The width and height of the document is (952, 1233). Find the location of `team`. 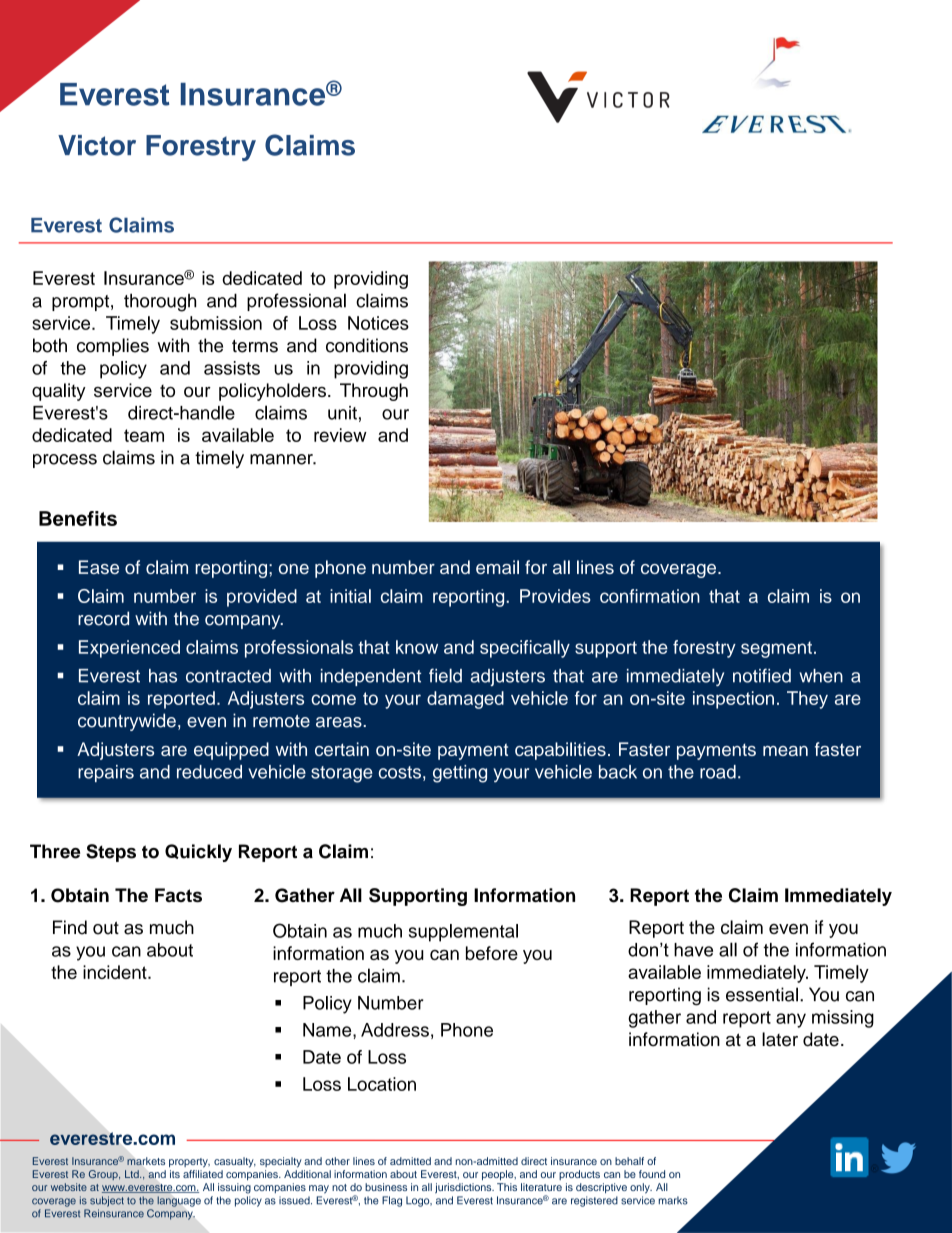

team is located at coordinates (144, 435).
